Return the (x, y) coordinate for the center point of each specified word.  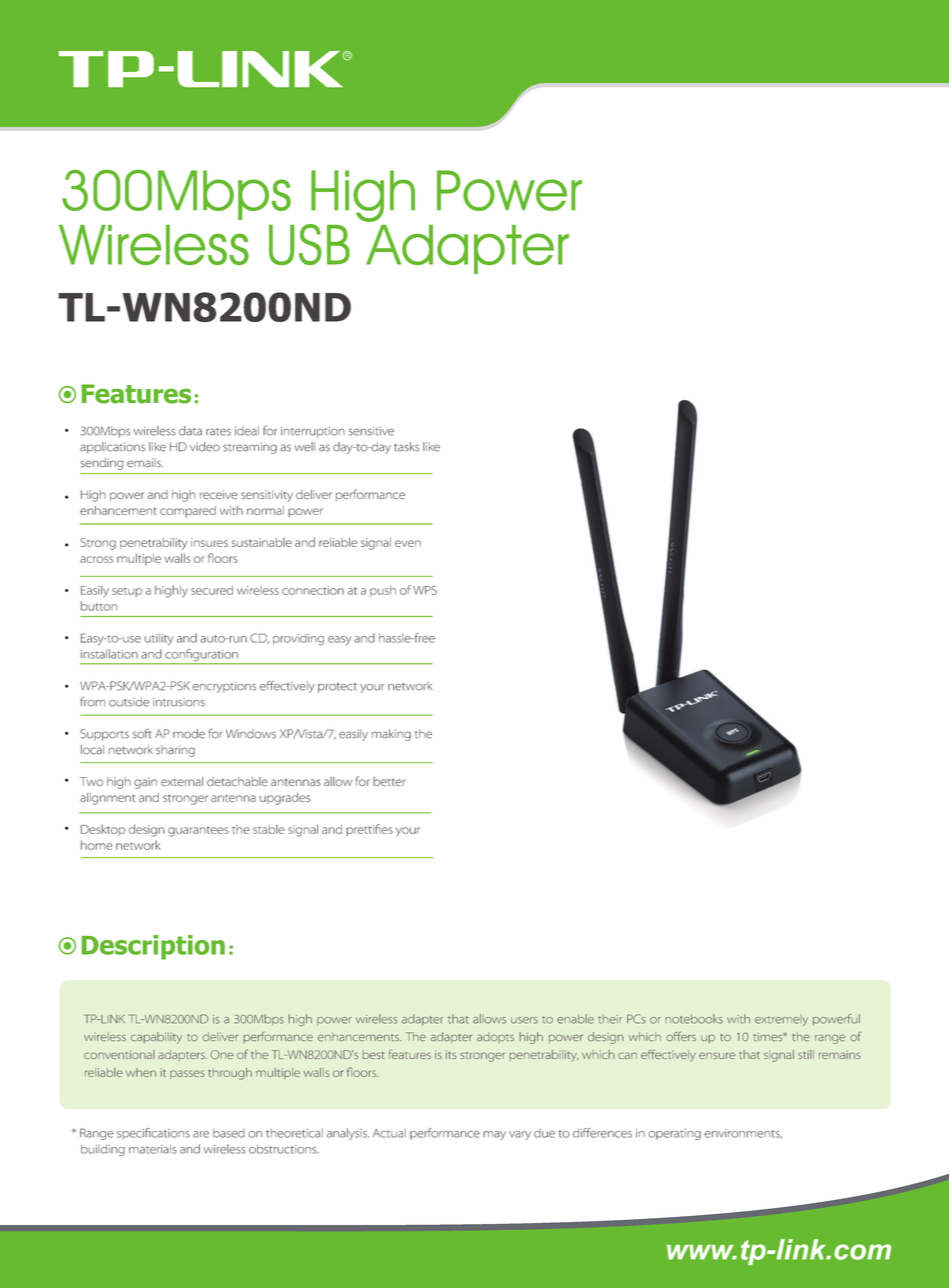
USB (309, 244)
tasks (406, 447)
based (229, 1133)
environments (743, 1134)
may (494, 1135)
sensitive (371, 431)
